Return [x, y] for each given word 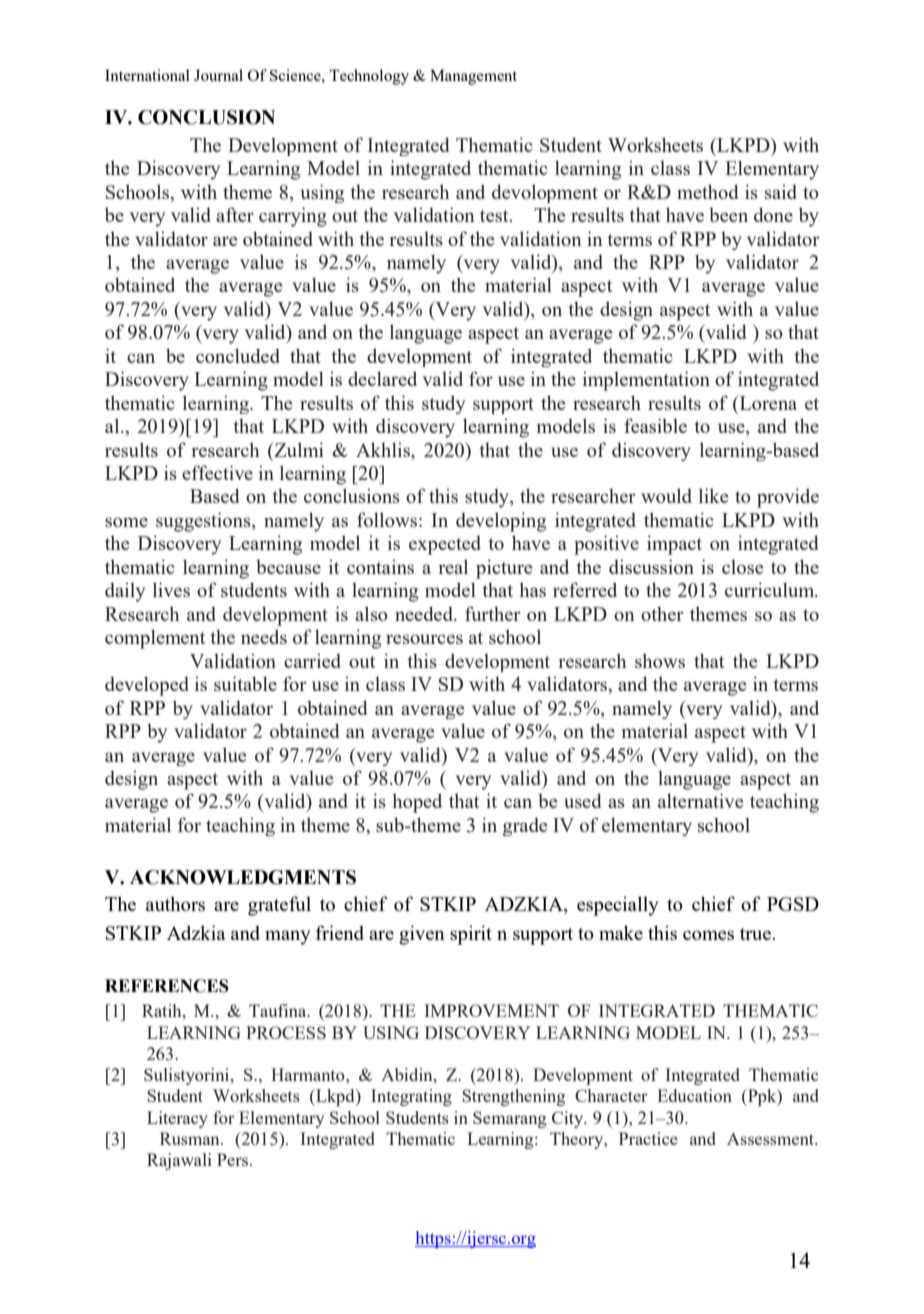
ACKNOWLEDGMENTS [243, 877]
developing [501, 522]
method [708, 191]
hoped [417, 803]
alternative [700, 800]
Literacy [177, 1119]
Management [473, 77]
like [713, 495]
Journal [218, 75]
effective [217, 472]
